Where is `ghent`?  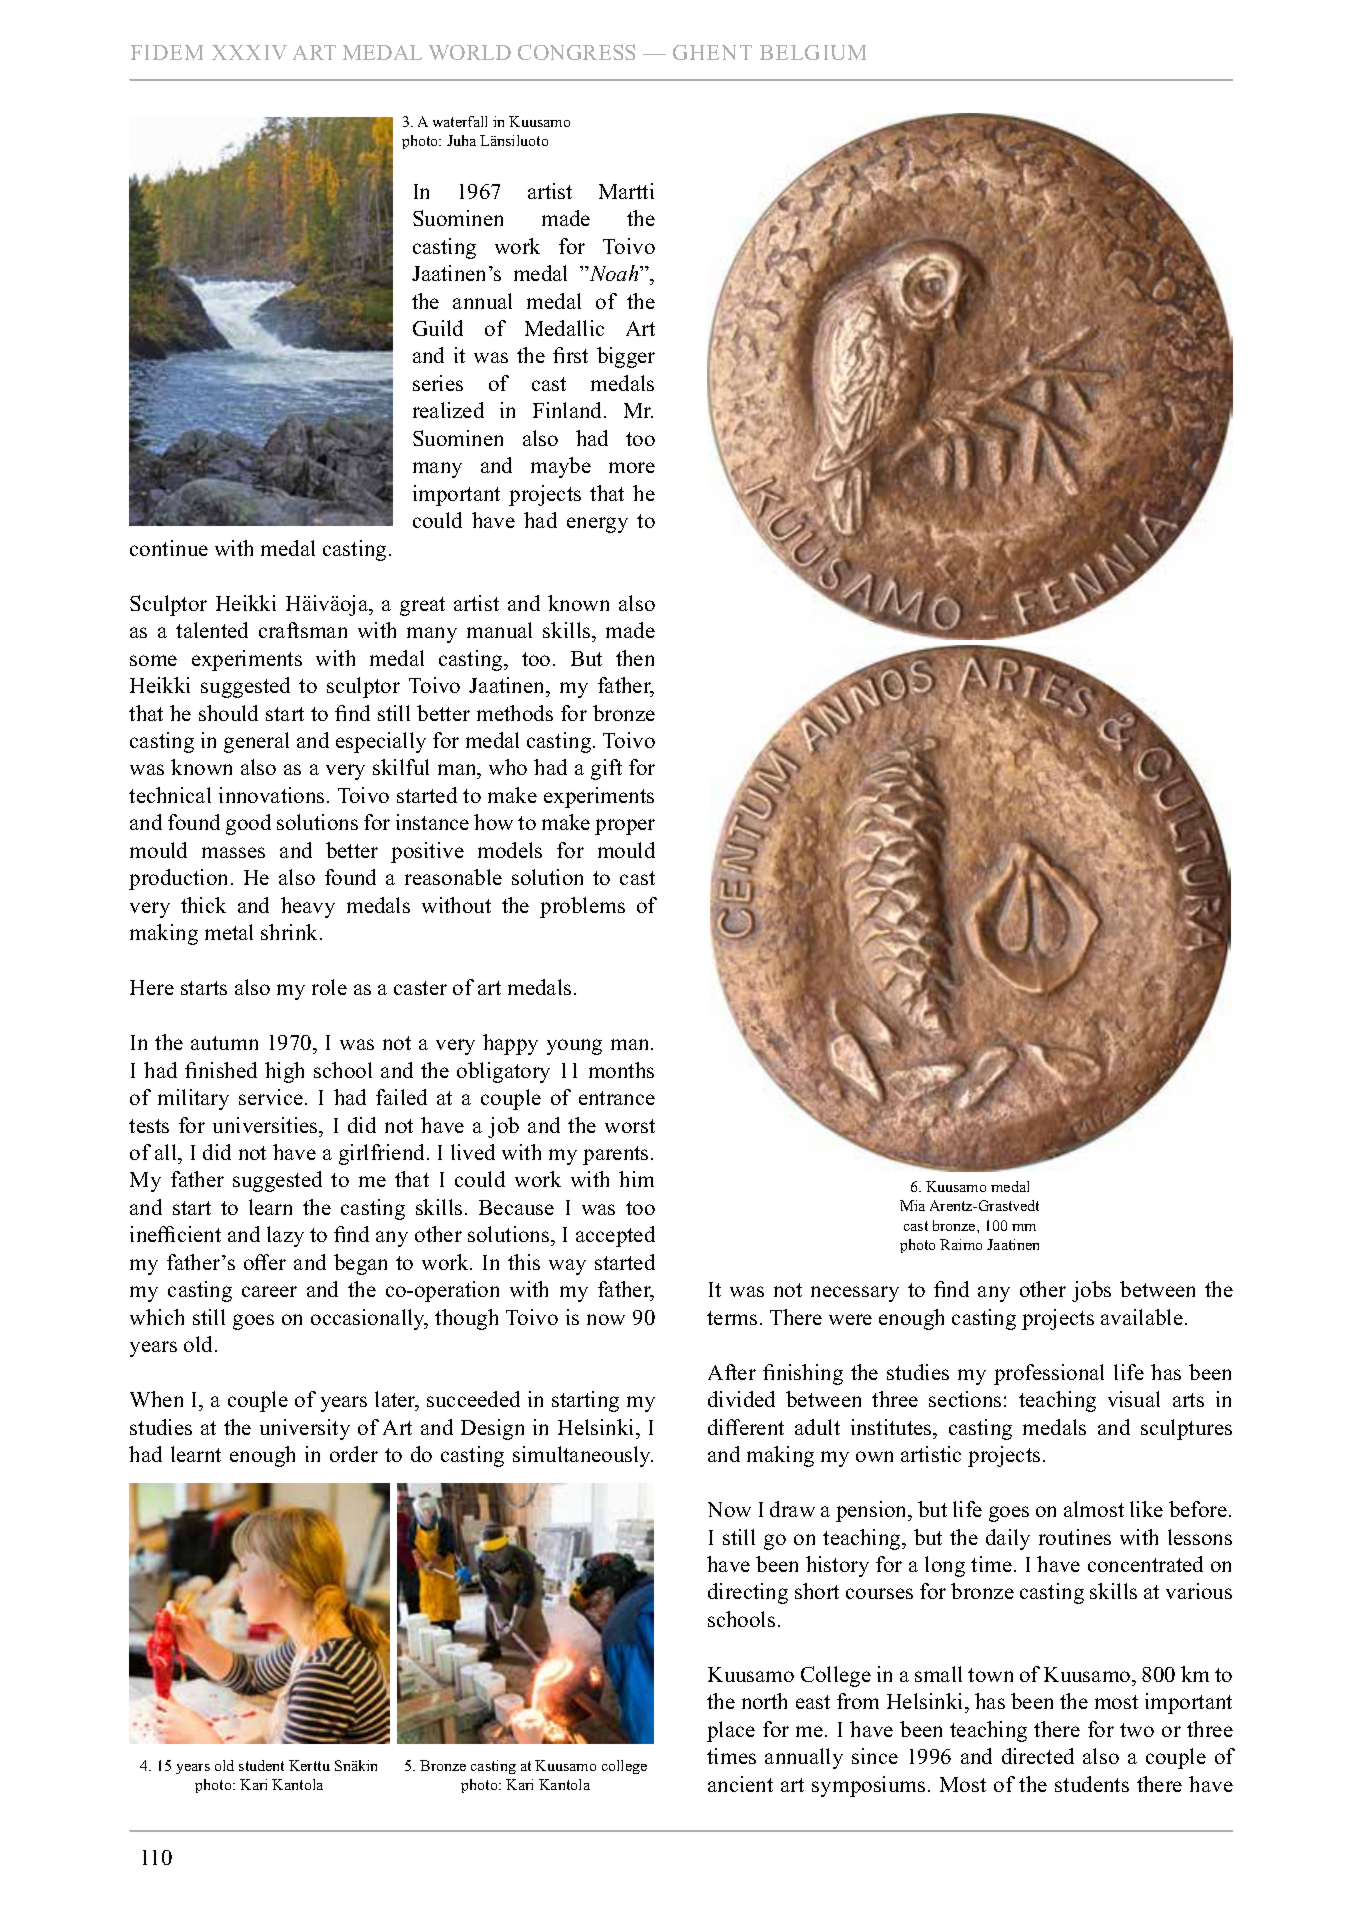
ghent is located at coordinates (712, 52).
